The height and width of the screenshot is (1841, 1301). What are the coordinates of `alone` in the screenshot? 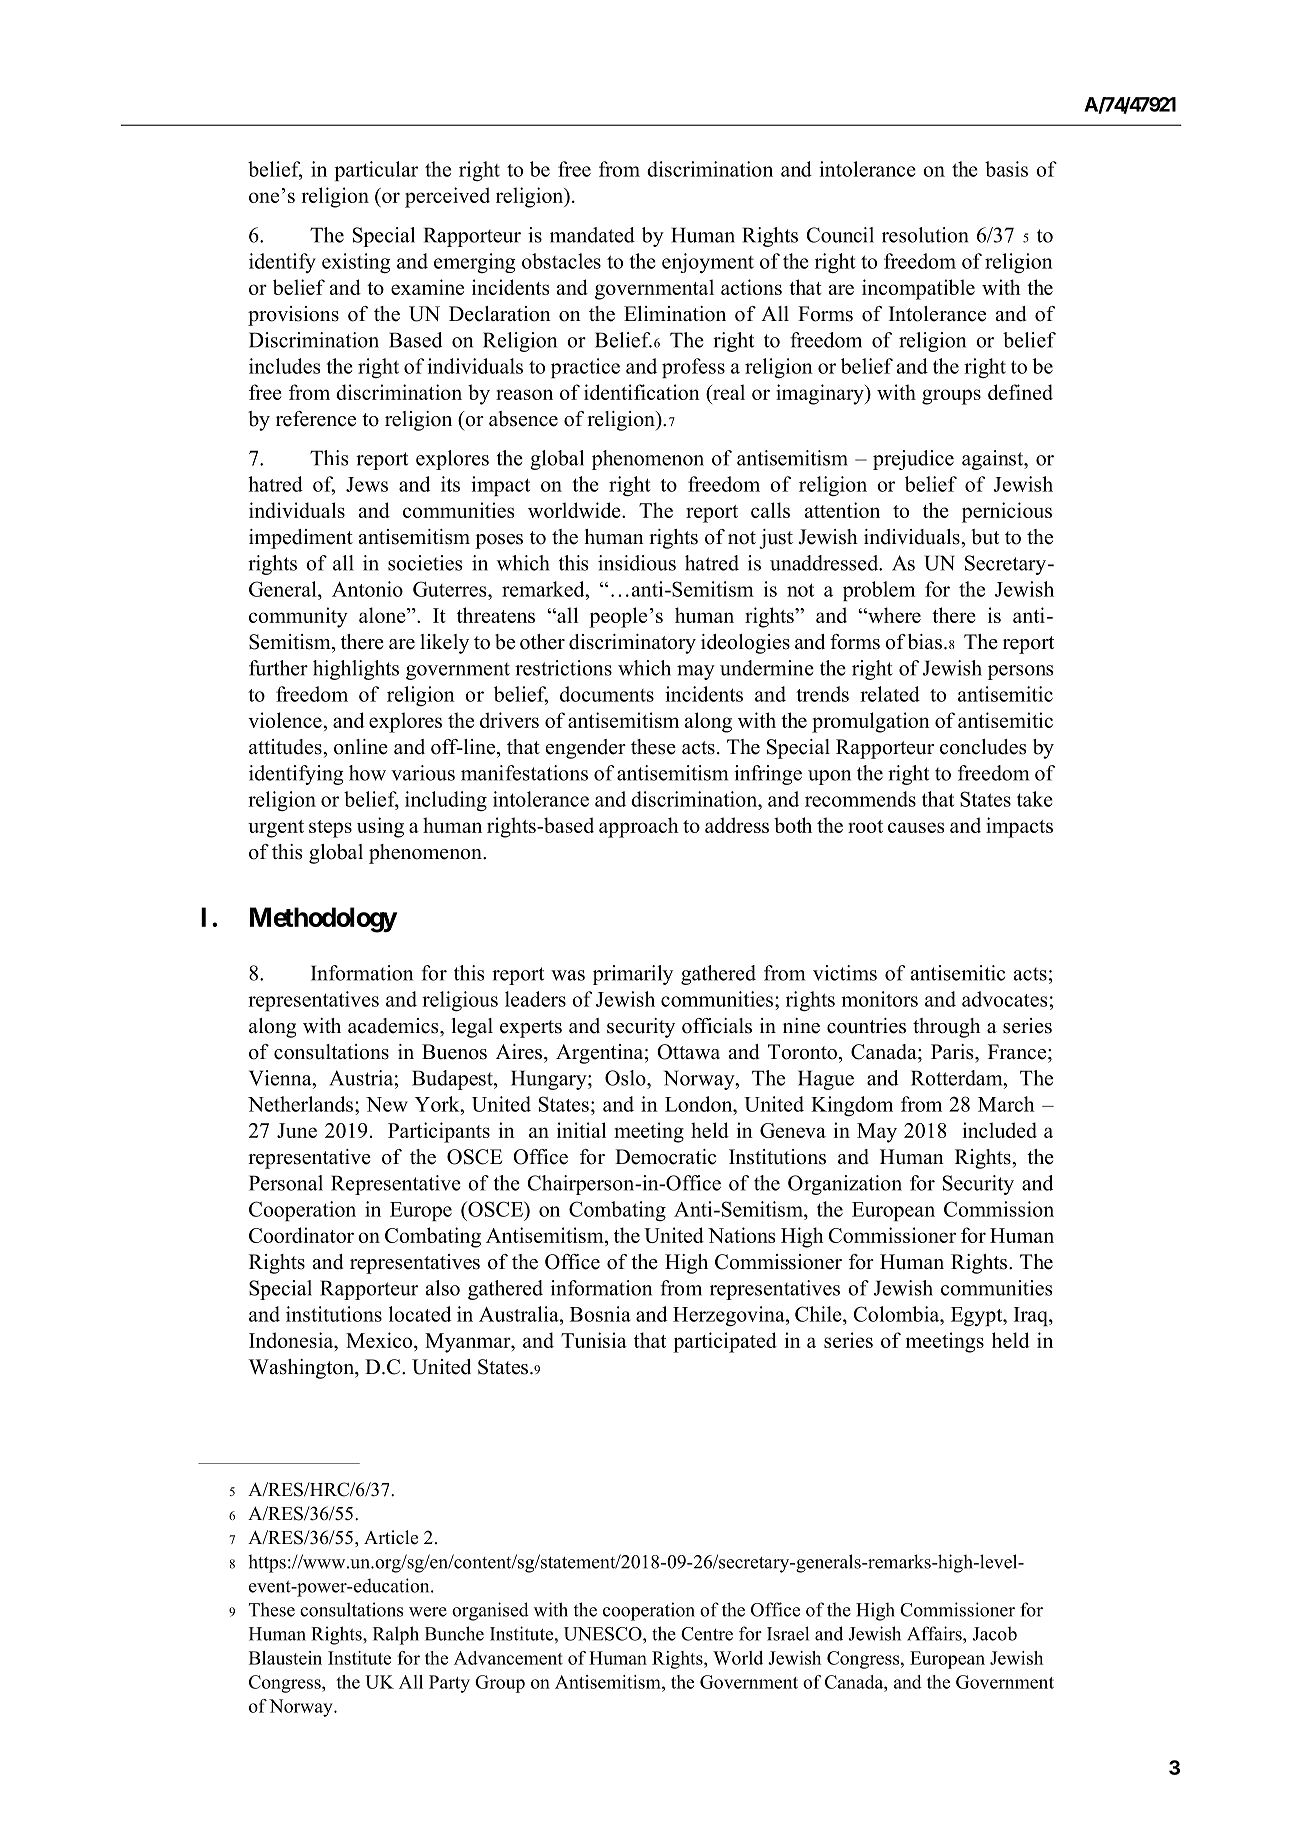 It's located at (383, 615).
